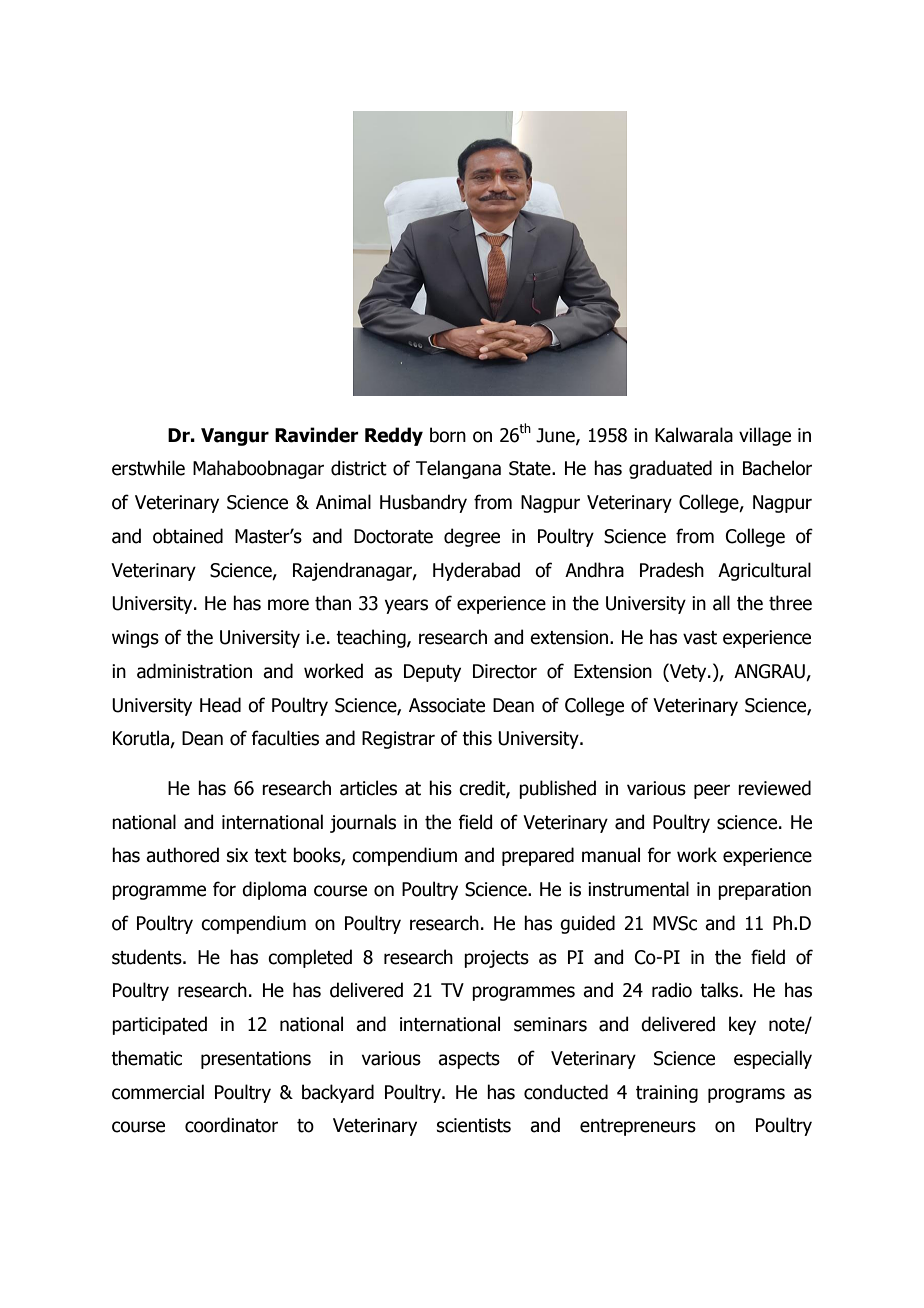 This page has width=924, height=1308. I want to click on this, so click(477, 738).
